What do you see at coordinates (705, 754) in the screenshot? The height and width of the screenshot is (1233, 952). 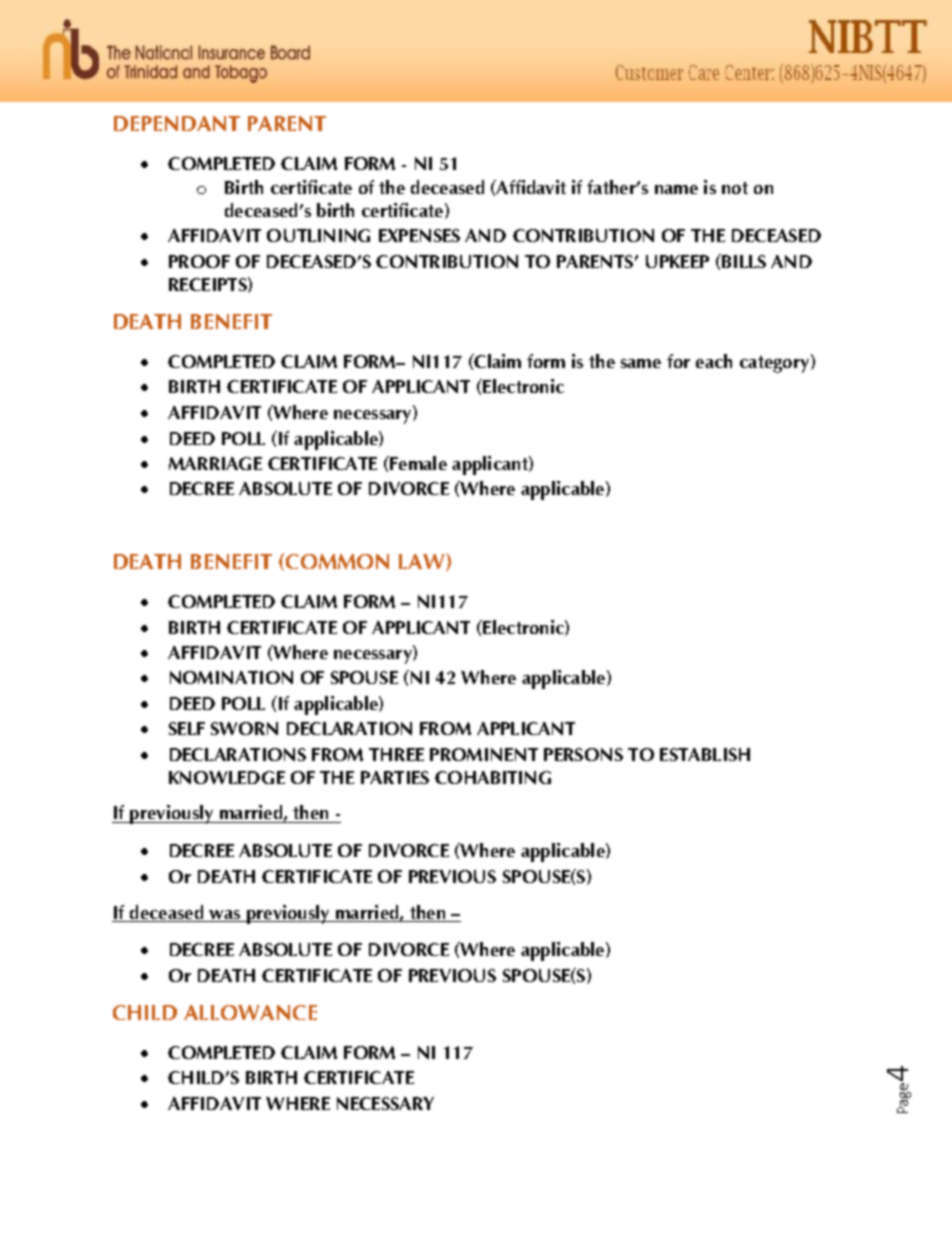 I see `ESTABLISH` at bounding box center [705, 754].
